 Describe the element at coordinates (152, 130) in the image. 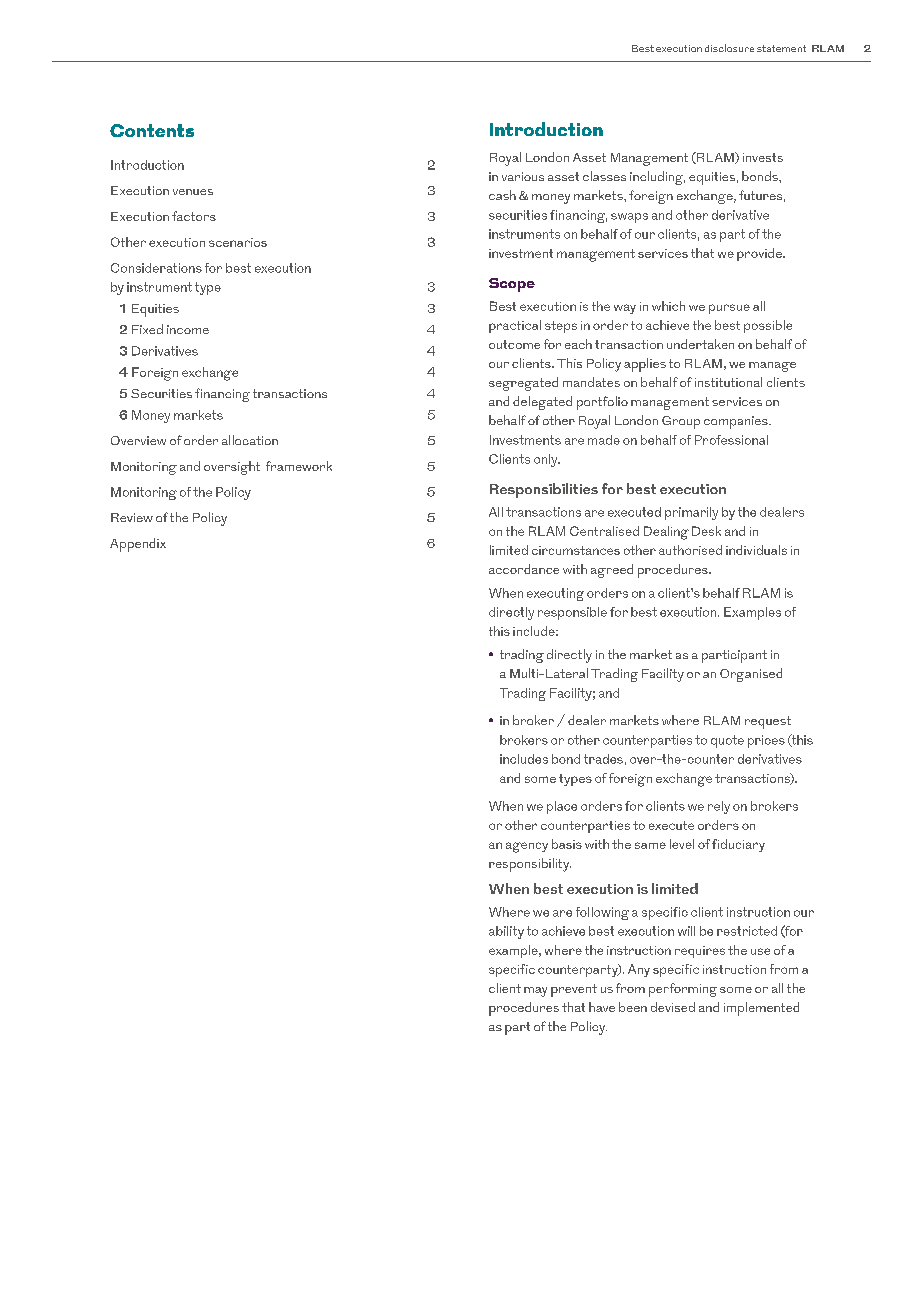

I see `Contents` at that location.
